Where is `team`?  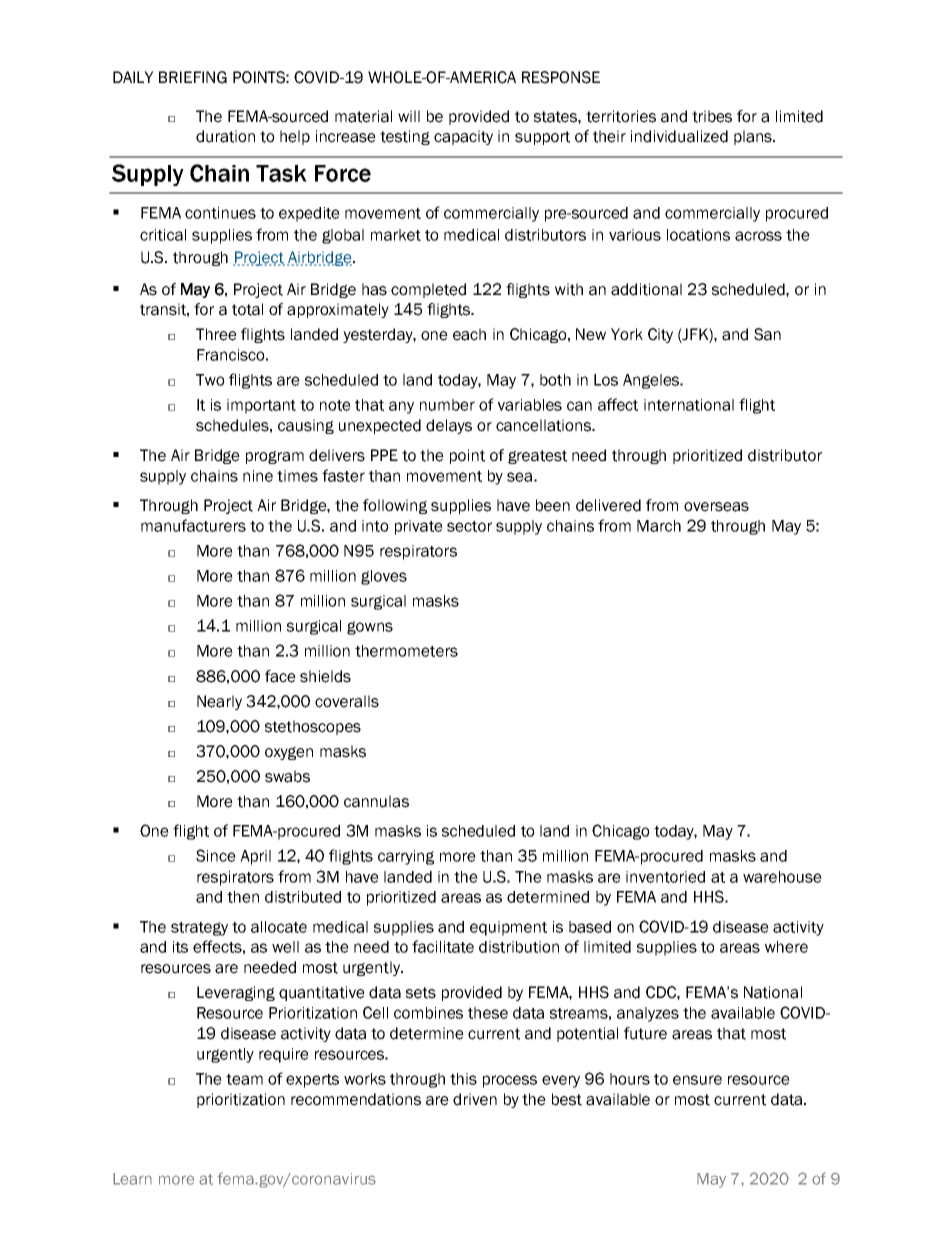 team is located at coordinates (244, 1079).
